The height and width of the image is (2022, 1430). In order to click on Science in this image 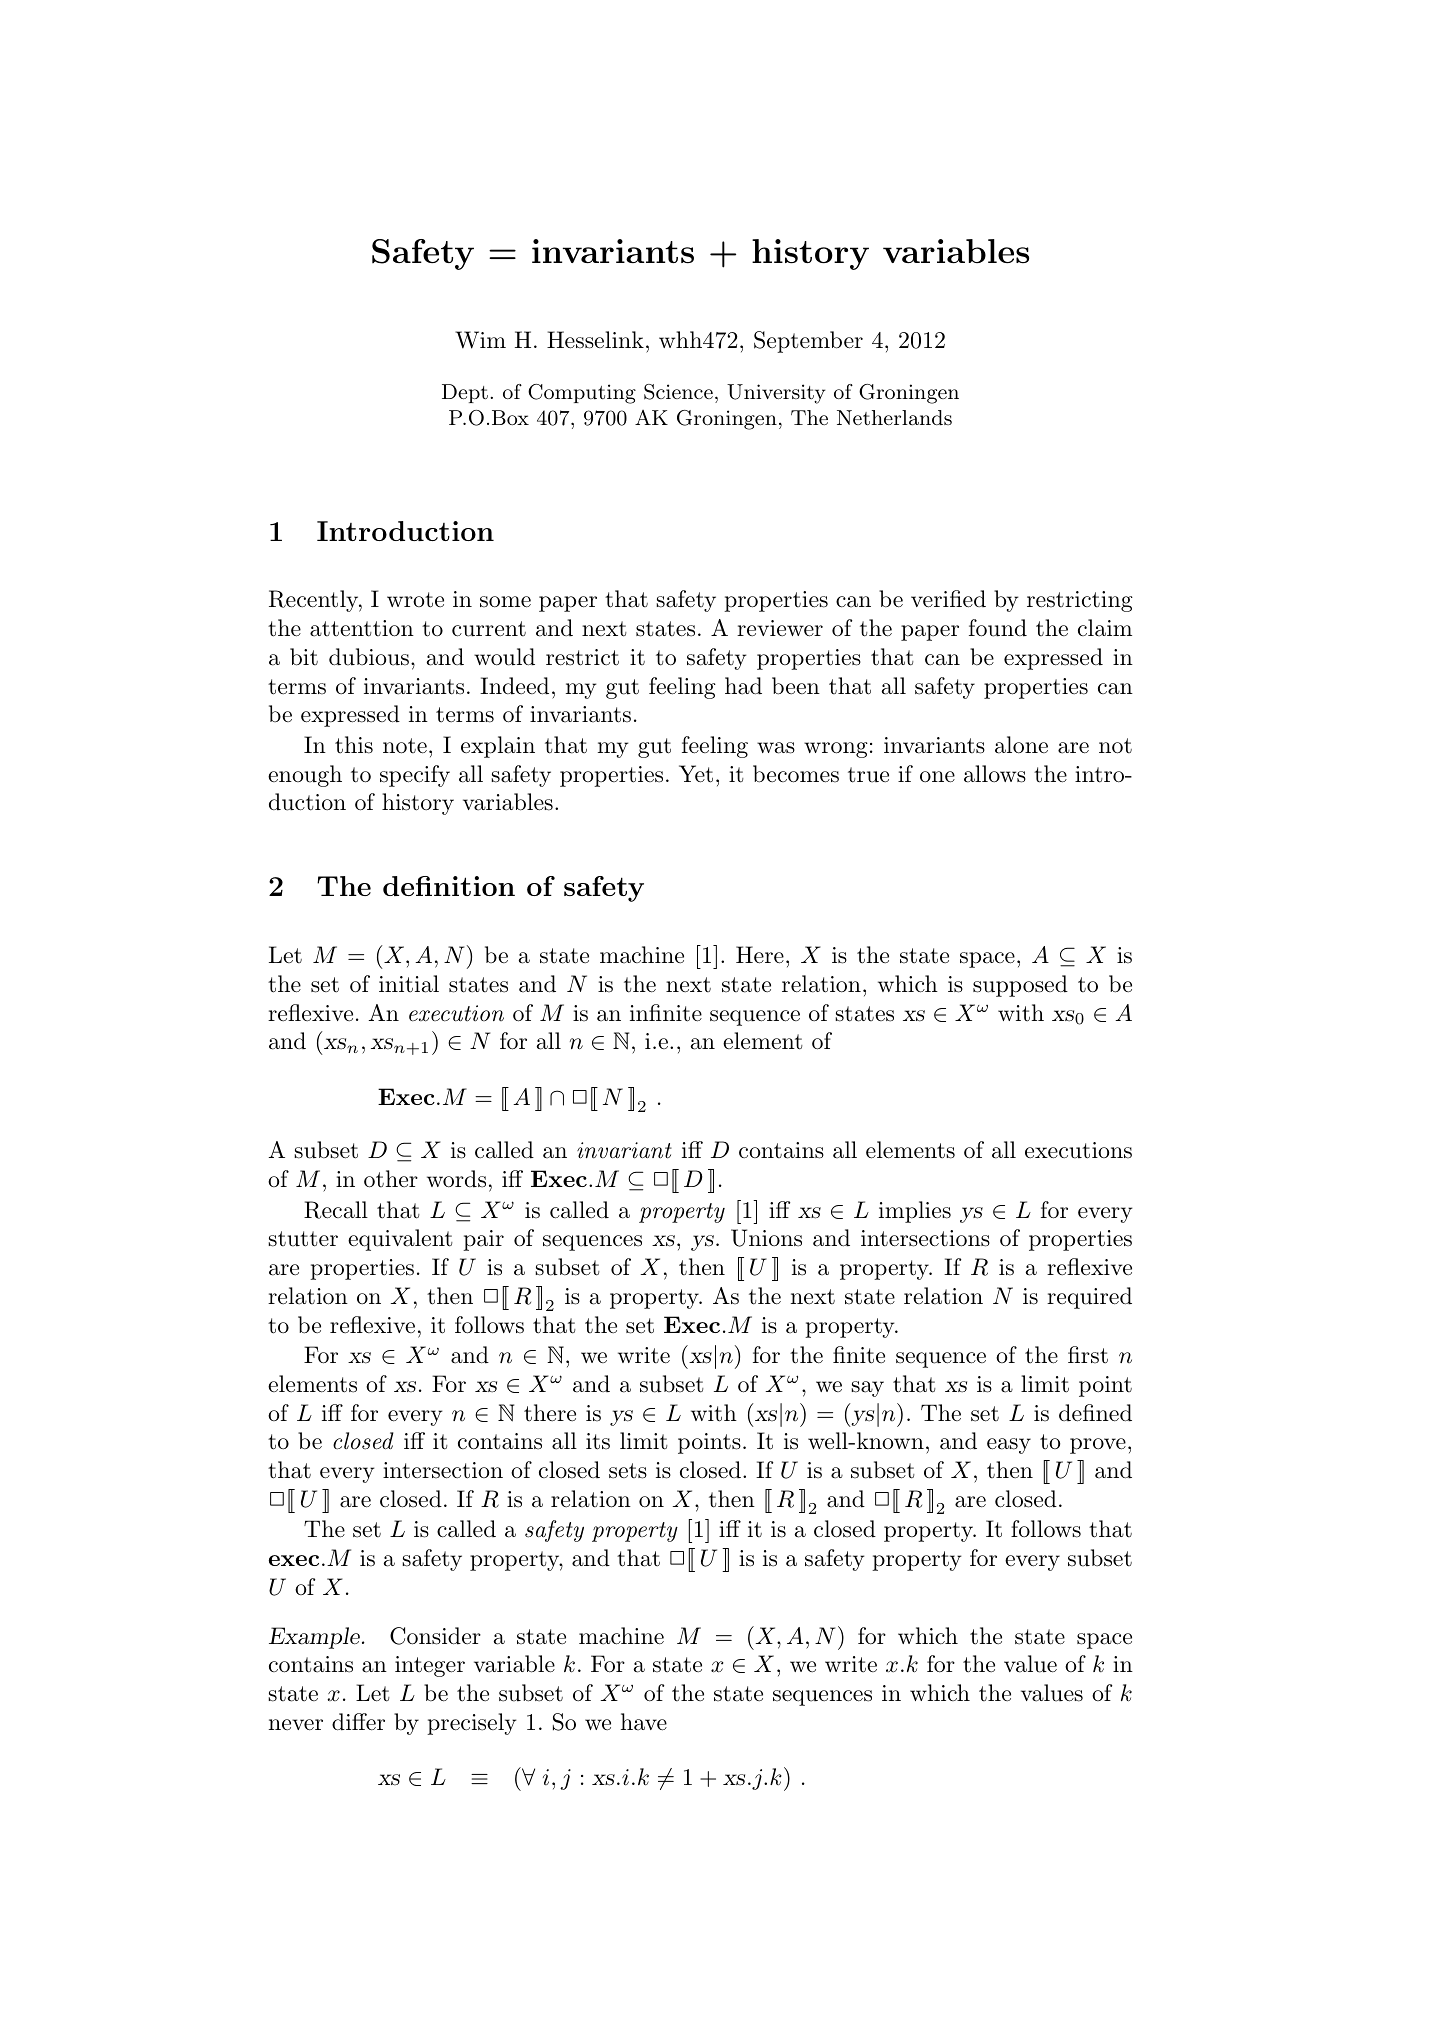, I will do `click(678, 392)`.
